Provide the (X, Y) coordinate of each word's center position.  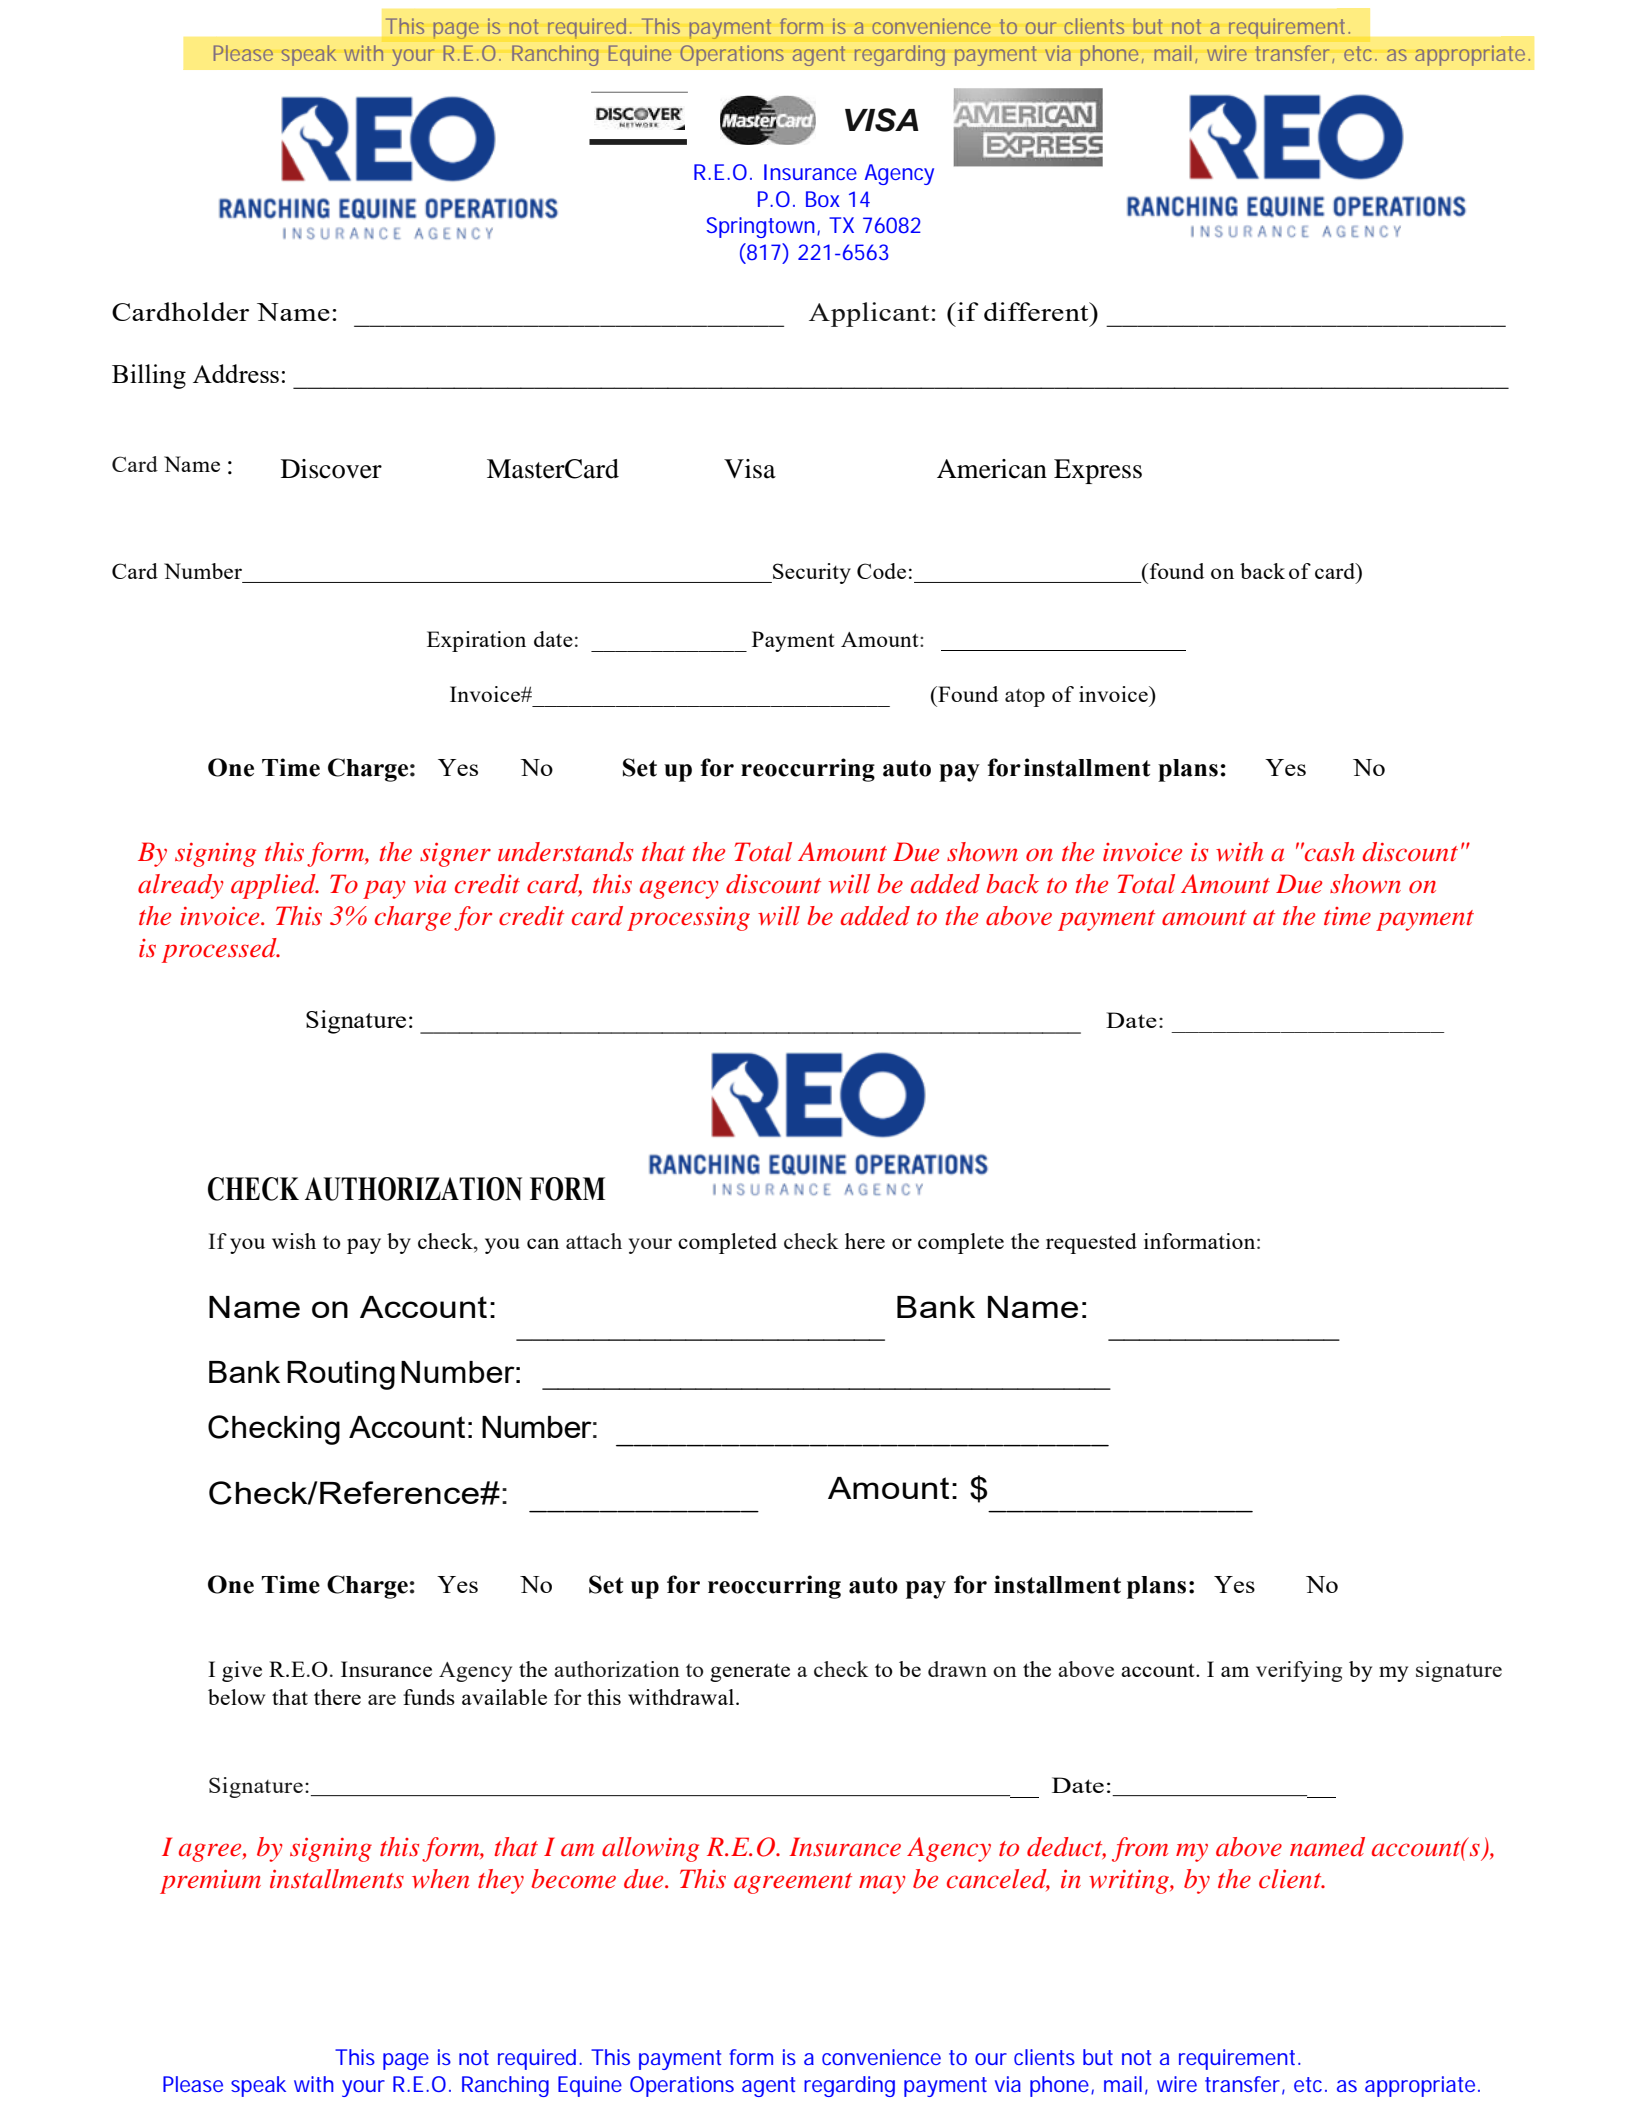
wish (294, 1241)
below (236, 1697)
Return (794, 218)
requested (1091, 1243)
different (1037, 311)
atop (1025, 698)
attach (594, 1241)
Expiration (476, 641)
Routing (341, 1375)
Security (811, 573)
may (882, 1884)
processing (688, 919)
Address (236, 373)
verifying (1299, 1671)
